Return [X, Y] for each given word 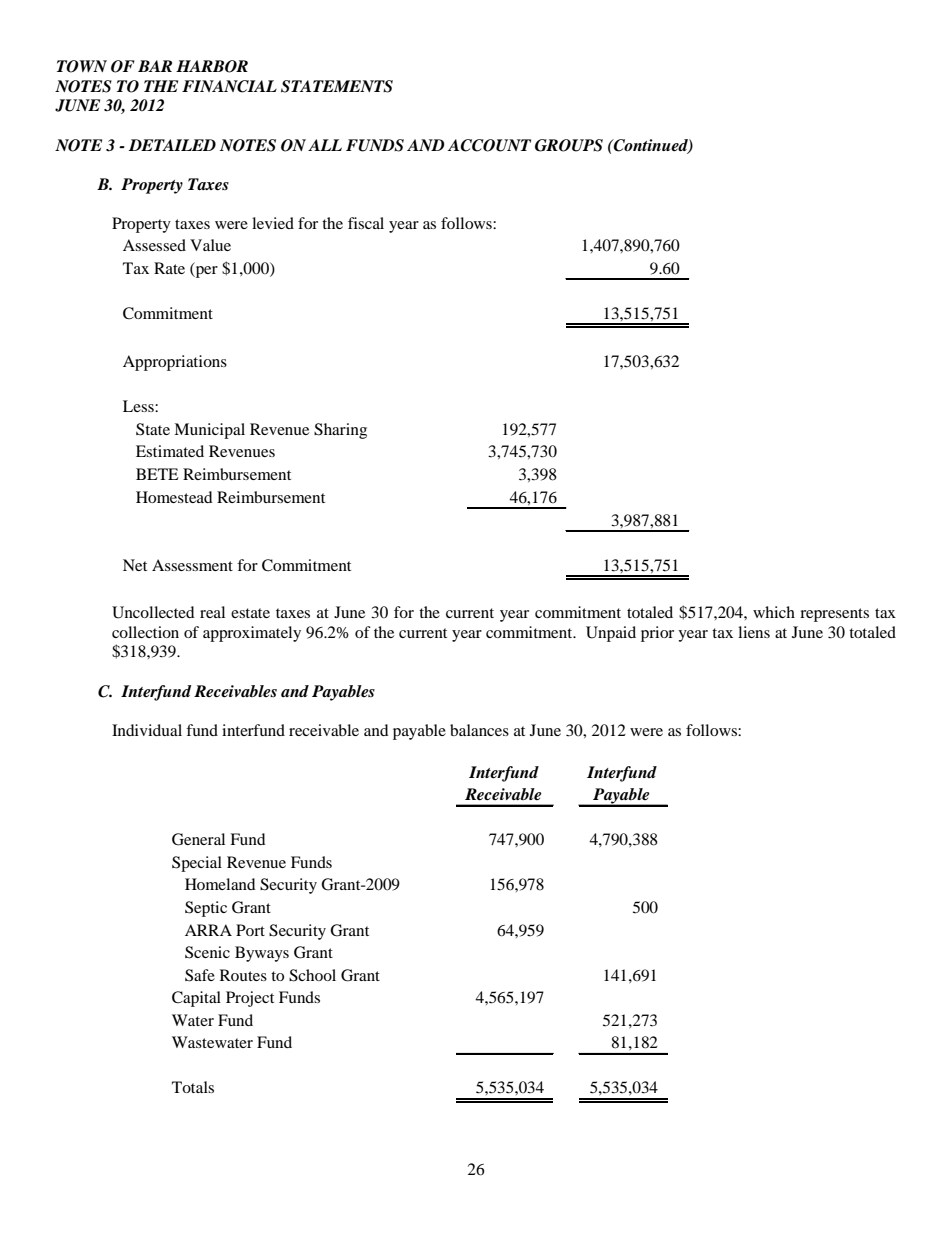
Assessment [192, 565]
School [312, 975]
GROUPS [569, 145]
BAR [155, 66]
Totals [193, 1087]
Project [250, 999]
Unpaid [611, 634]
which [774, 612]
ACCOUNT [489, 145]
